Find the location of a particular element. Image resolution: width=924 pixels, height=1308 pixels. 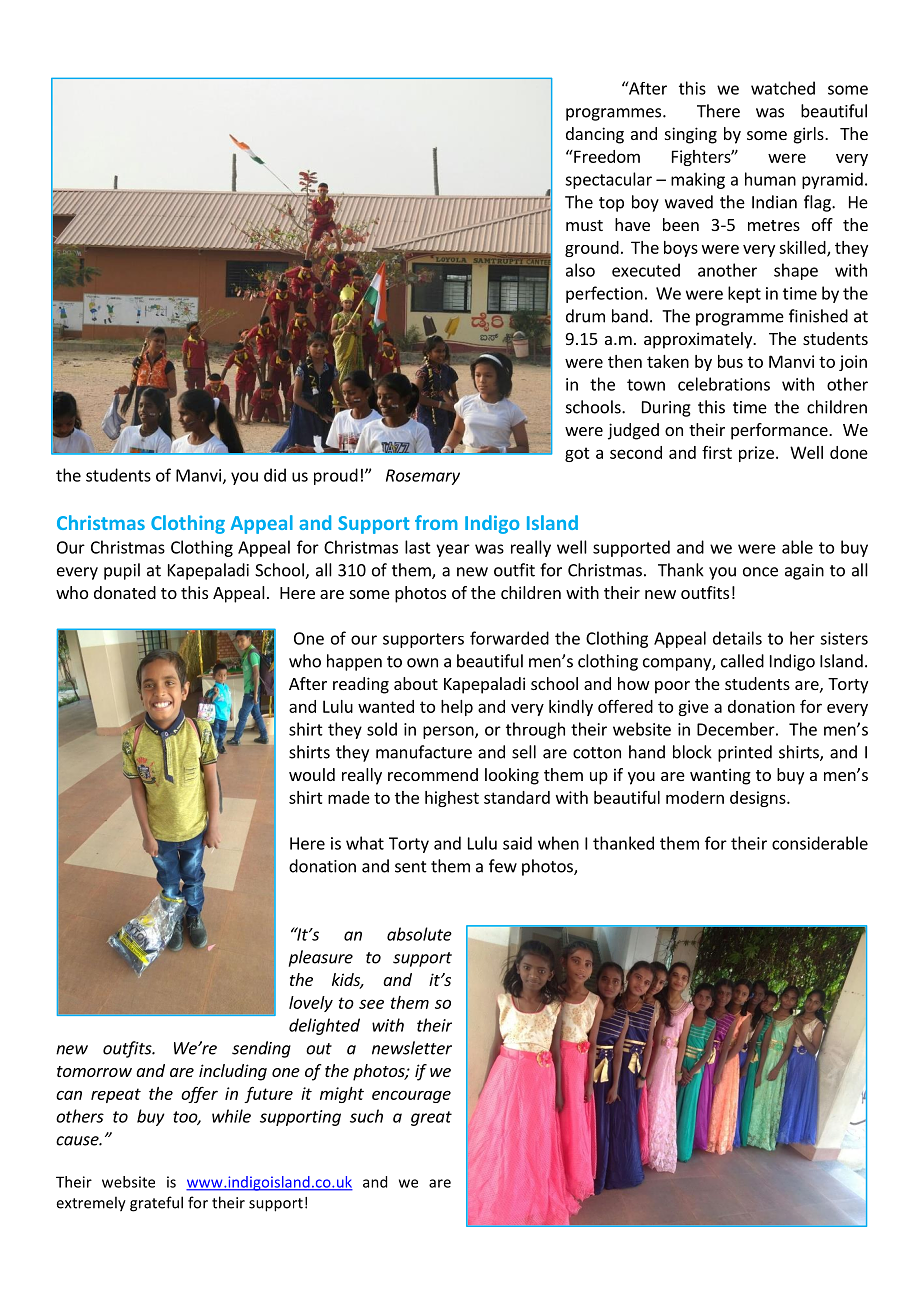

encourage is located at coordinates (411, 1096).
